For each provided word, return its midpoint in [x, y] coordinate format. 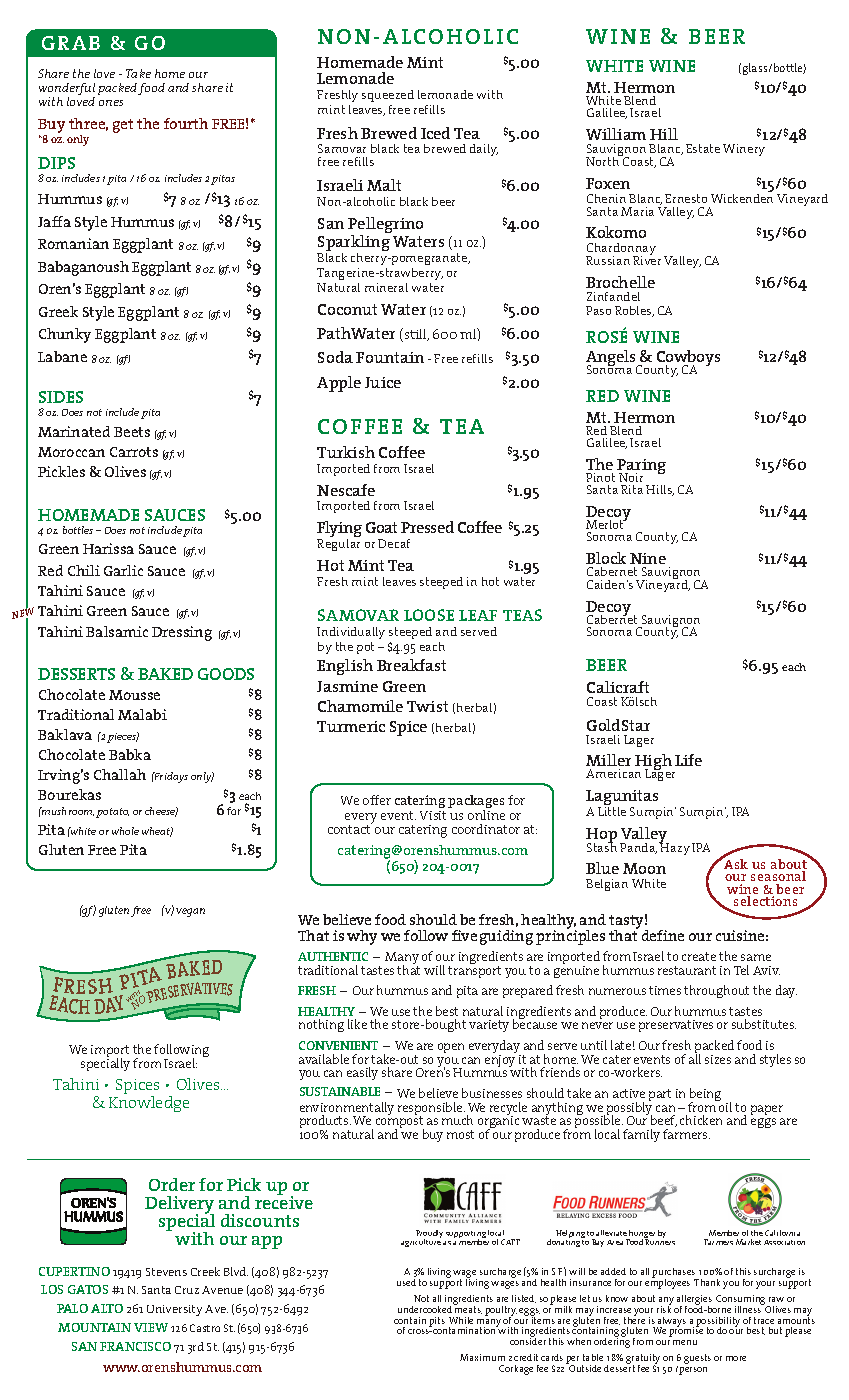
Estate [703, 148]
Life [688, 760]
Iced [435, 133]
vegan [190, 912]
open [451, 1048]
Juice [383, 382]
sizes [718, 1059]
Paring [641, 468]
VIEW [151, 1327]
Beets [132, 432]
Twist [427, 706]
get [123, 126]
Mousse [134, 695]
